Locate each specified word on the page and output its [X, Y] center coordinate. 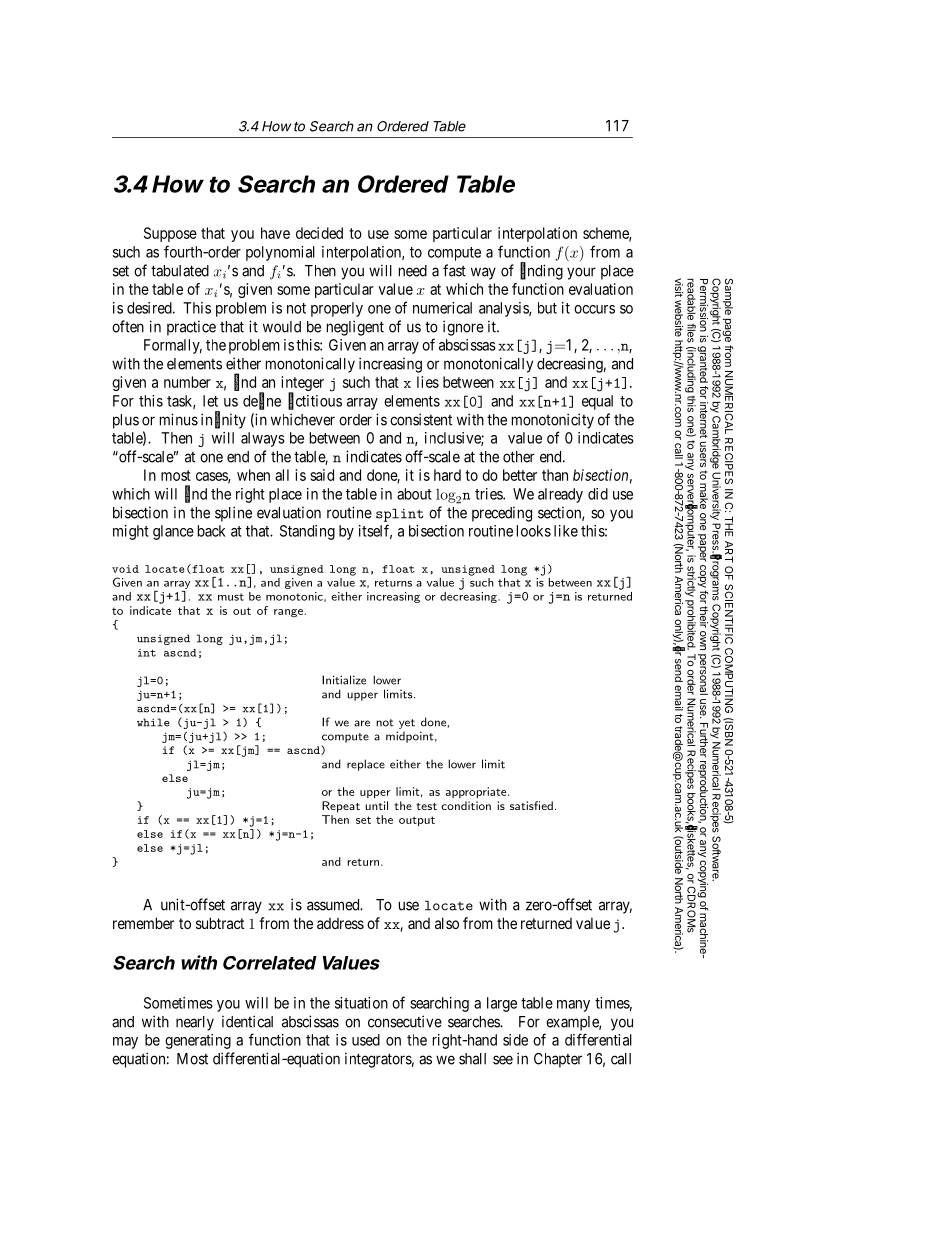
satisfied [531, 805]
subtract [220, 923]
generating [198, 1041]
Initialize [344, 680]
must [231, 597]
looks [534, 531]
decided [319, 233]
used [366, 1040]
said [322, 475]
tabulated [180, 271]
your [581, 273]
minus [179, 419]
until [376, 805]
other [519, 457]
